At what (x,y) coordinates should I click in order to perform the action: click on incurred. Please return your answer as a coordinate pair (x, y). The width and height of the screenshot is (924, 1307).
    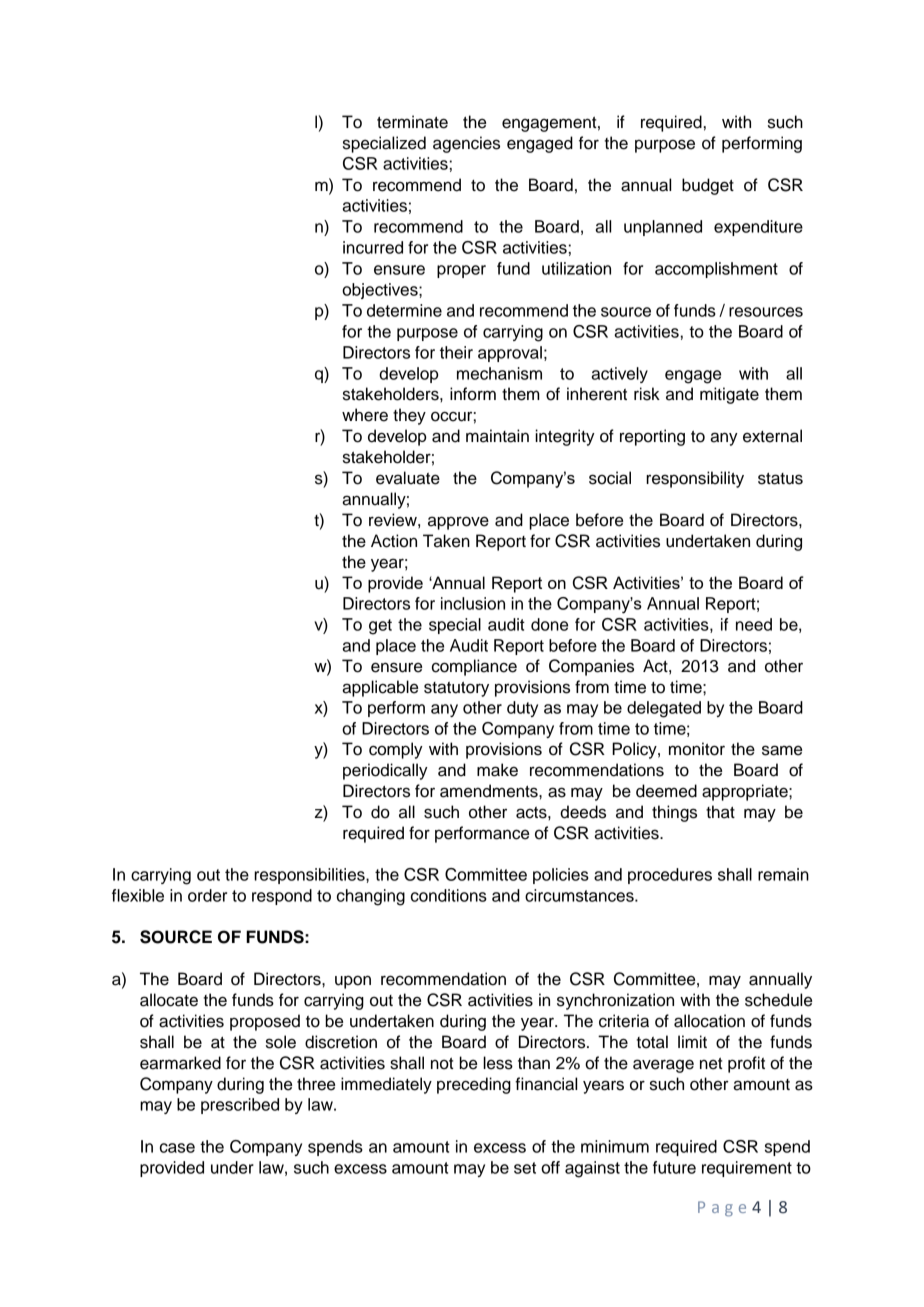
    Looking at the image, I should click on (373, 247).
